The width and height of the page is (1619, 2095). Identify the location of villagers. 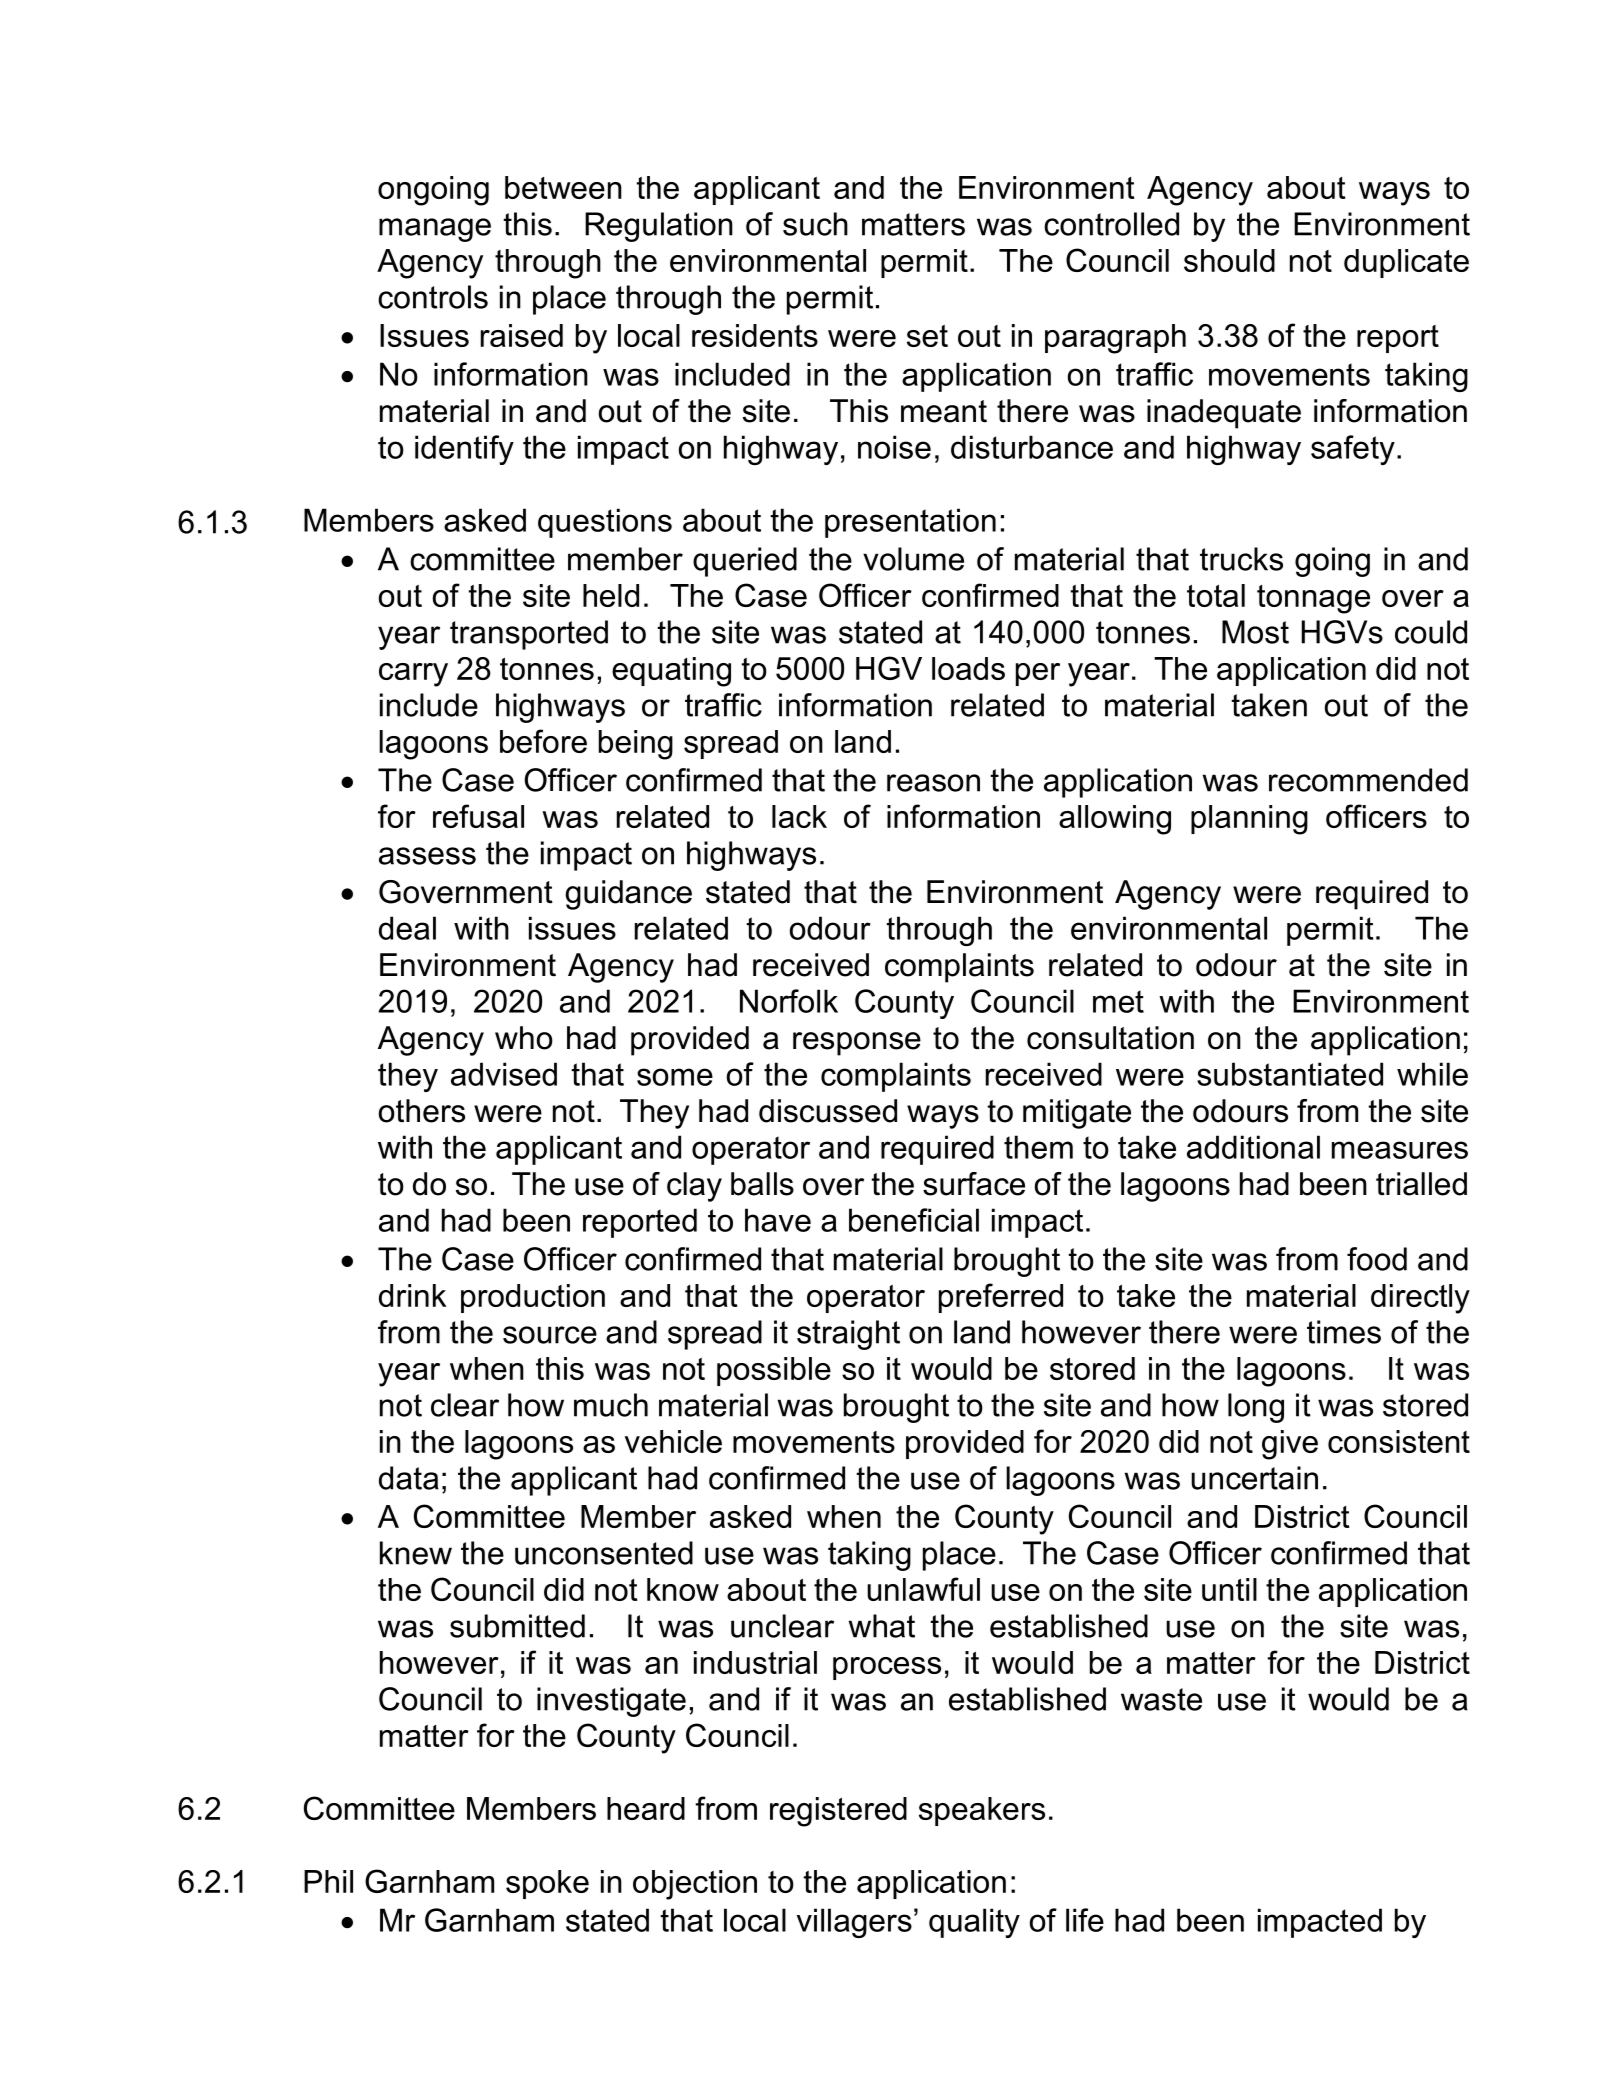
(854, 1923).
